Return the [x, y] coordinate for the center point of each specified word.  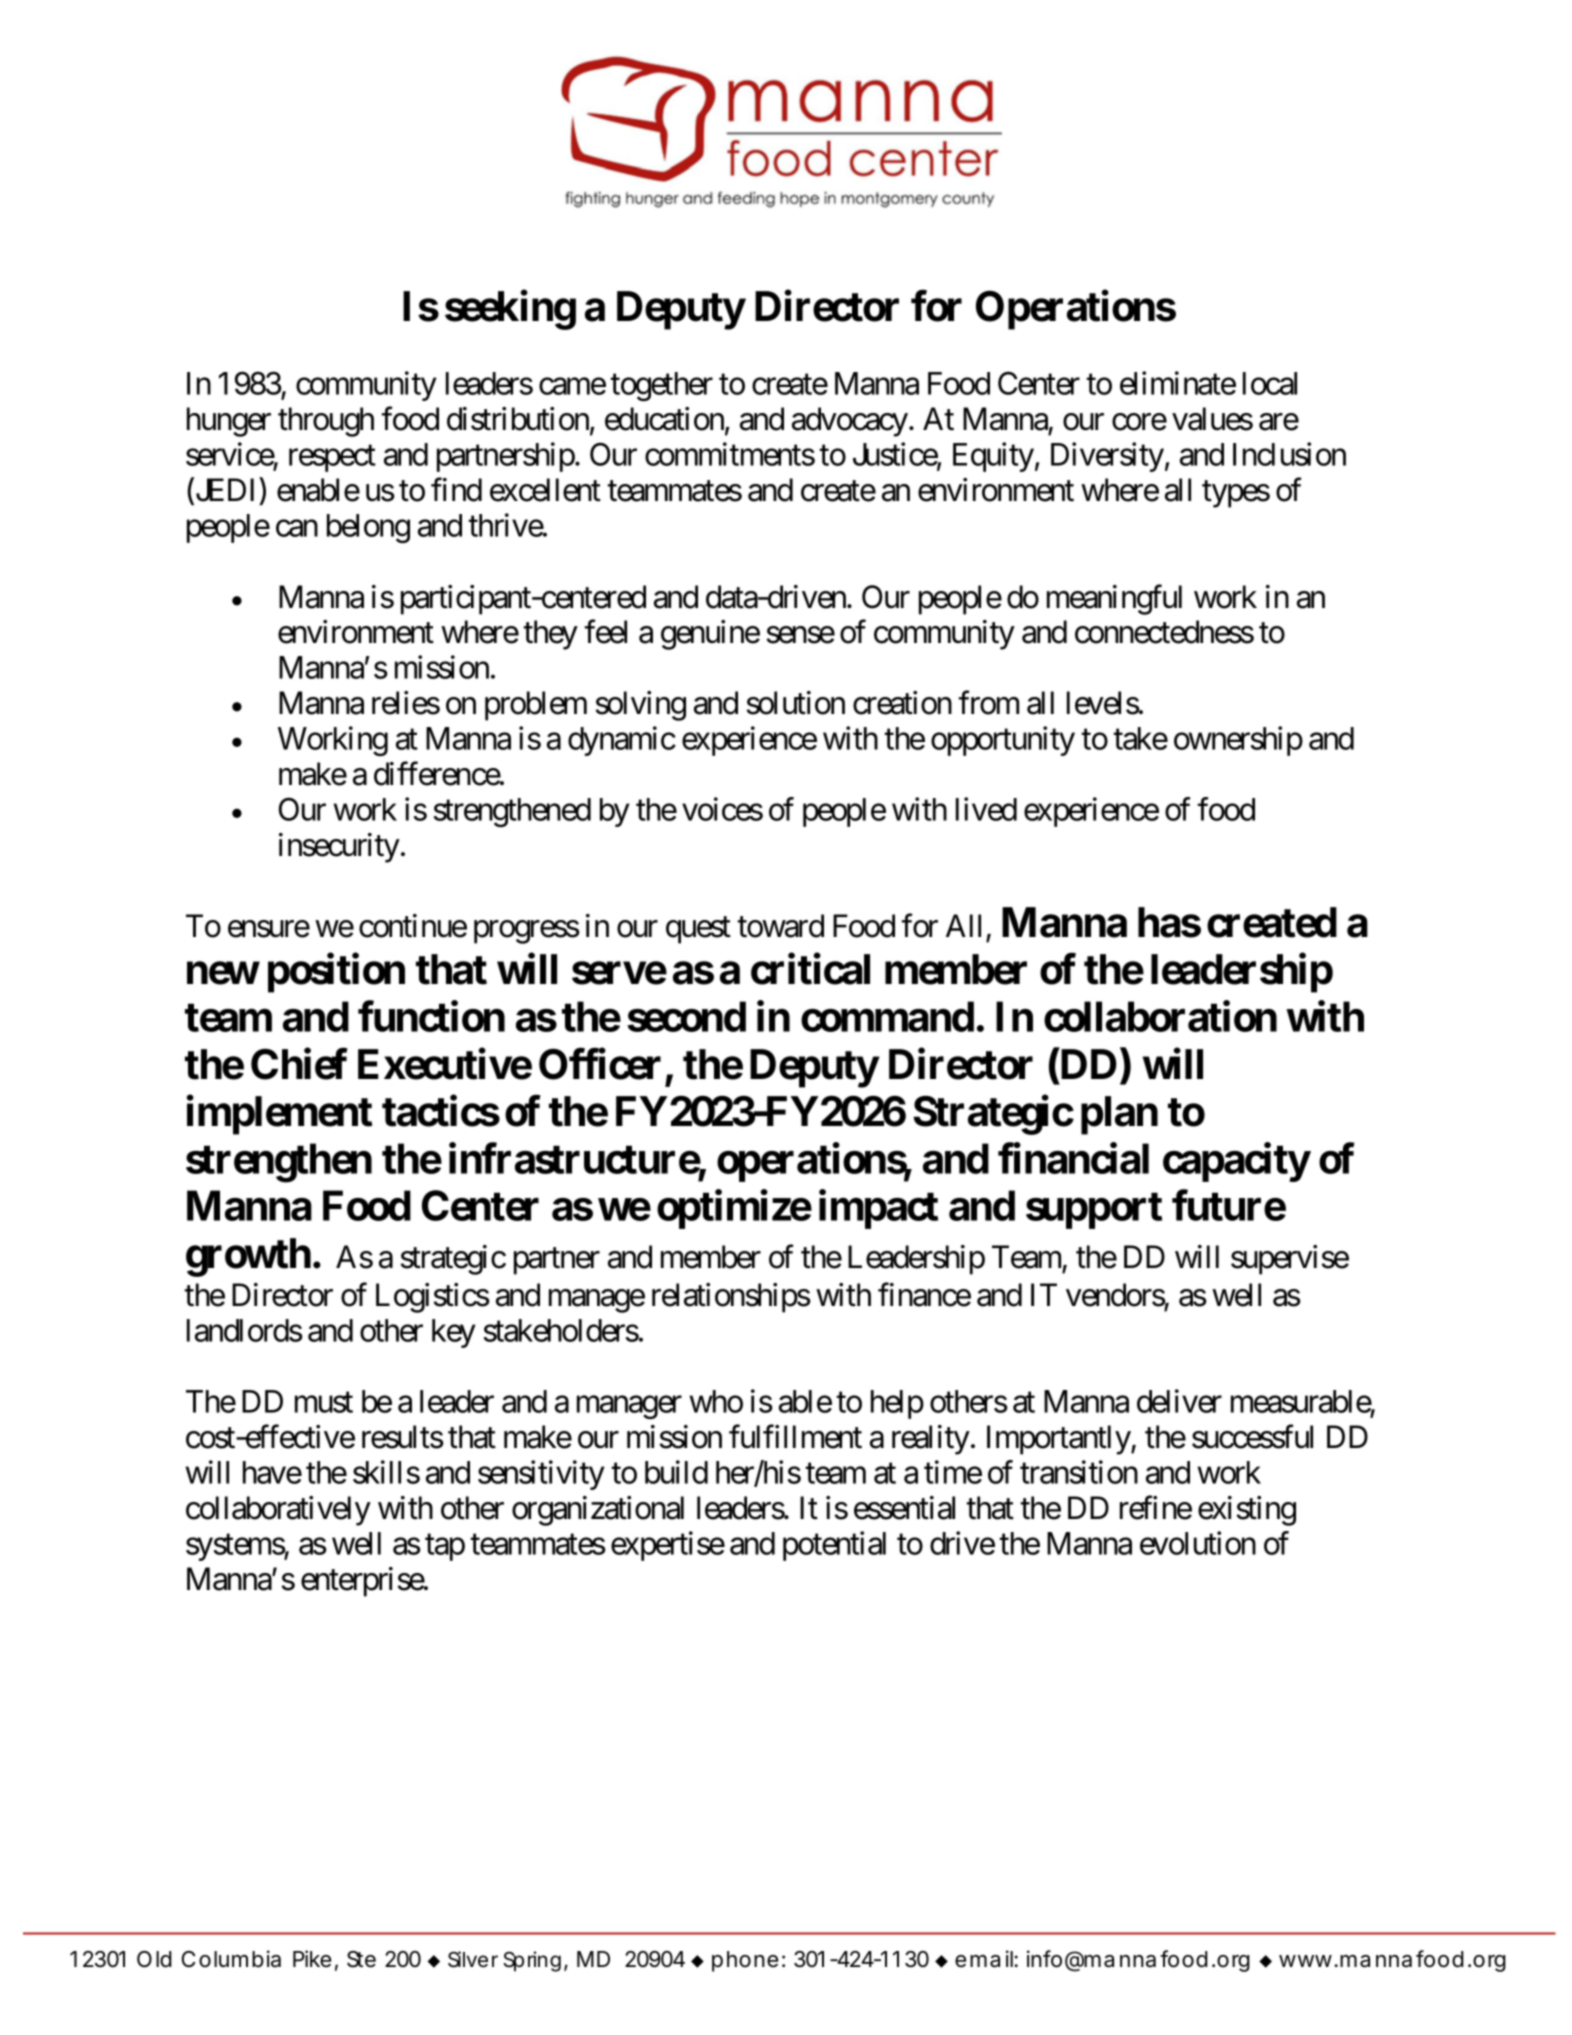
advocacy [850, 422]
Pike [312, 1959]
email [985, 1959]
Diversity [1107, 457]
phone [745, 1961]
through [326, 422]
